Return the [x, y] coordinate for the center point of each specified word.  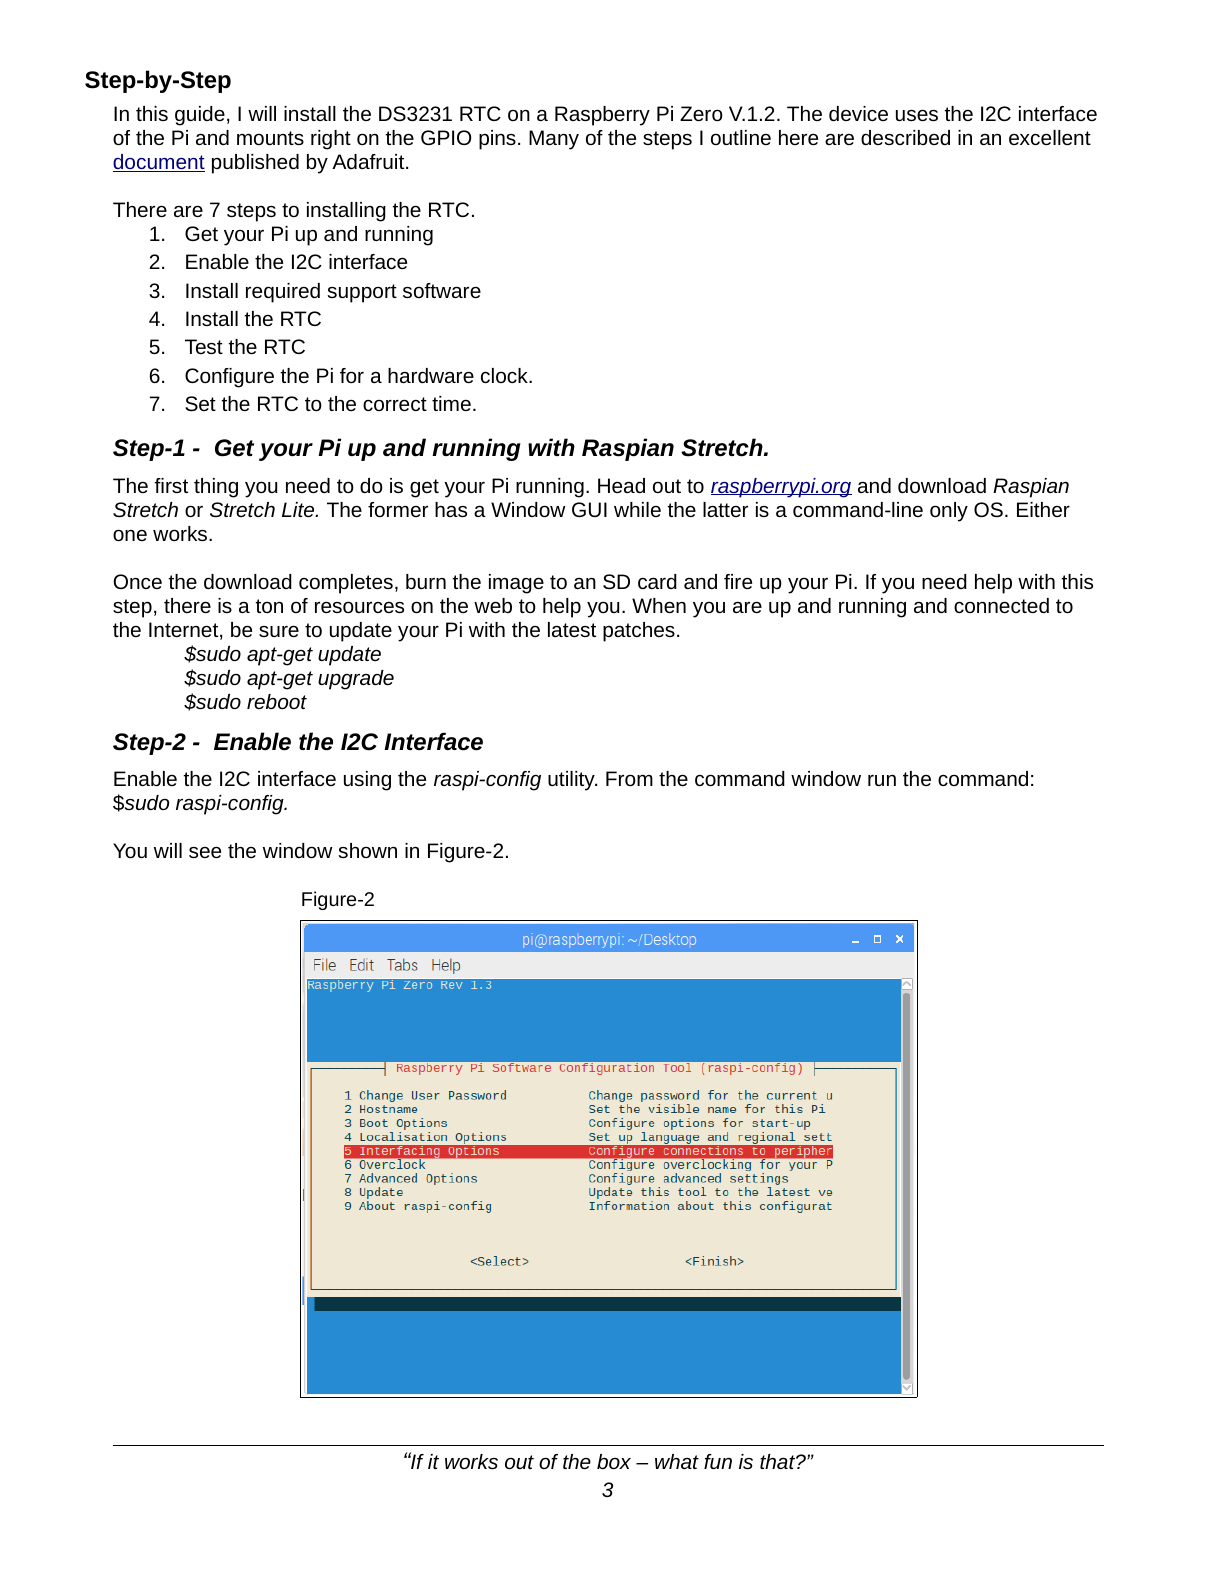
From [629, 778]
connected [1001, 605]
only [949, 512]
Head [621, 485]
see [205, 852]
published [255, 164]
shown [367, 850]
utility [572, 781]
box [614, 1461]
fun [718, 1461]
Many [554, 140]
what [677, 1461]
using [367, 781]
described [905, 137]
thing [216, 488]
